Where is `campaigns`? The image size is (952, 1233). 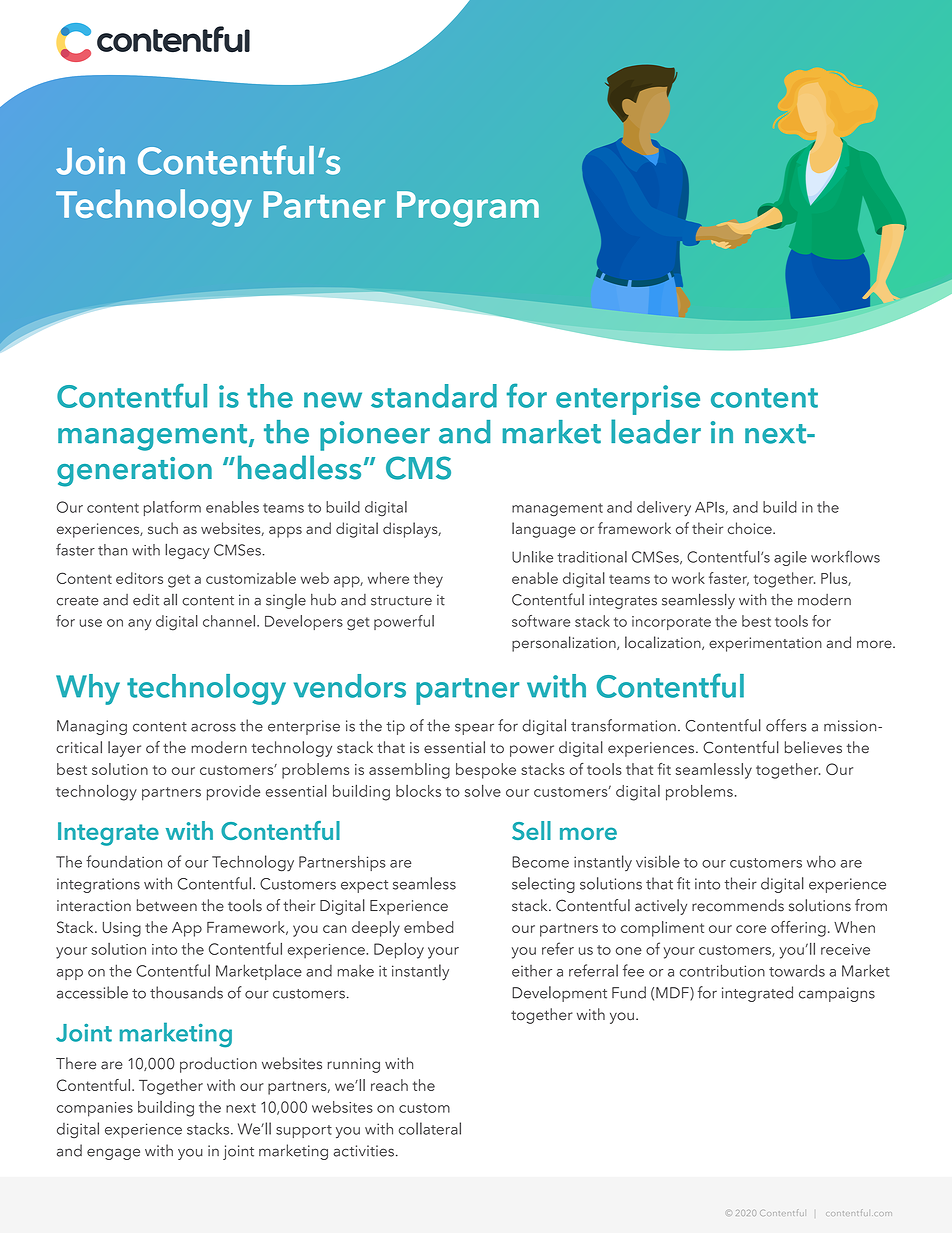
campaigns is located at coordinates (837, 994).
